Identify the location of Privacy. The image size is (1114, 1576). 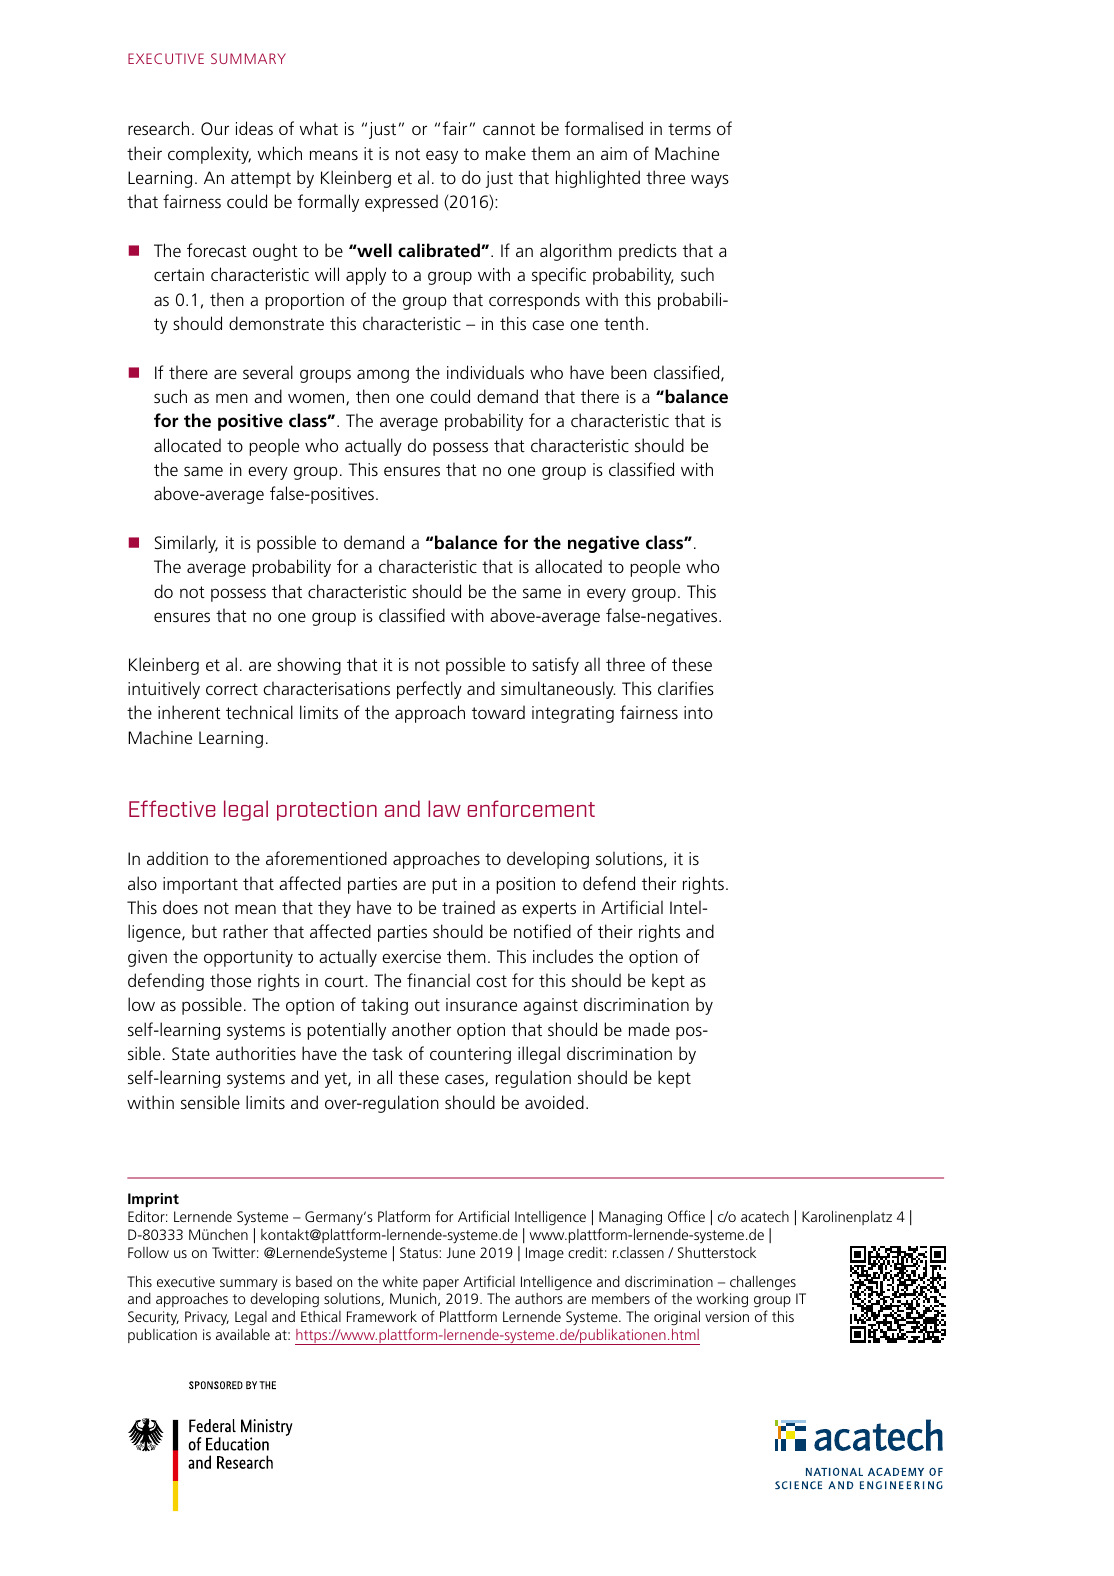
(207, 1318).
